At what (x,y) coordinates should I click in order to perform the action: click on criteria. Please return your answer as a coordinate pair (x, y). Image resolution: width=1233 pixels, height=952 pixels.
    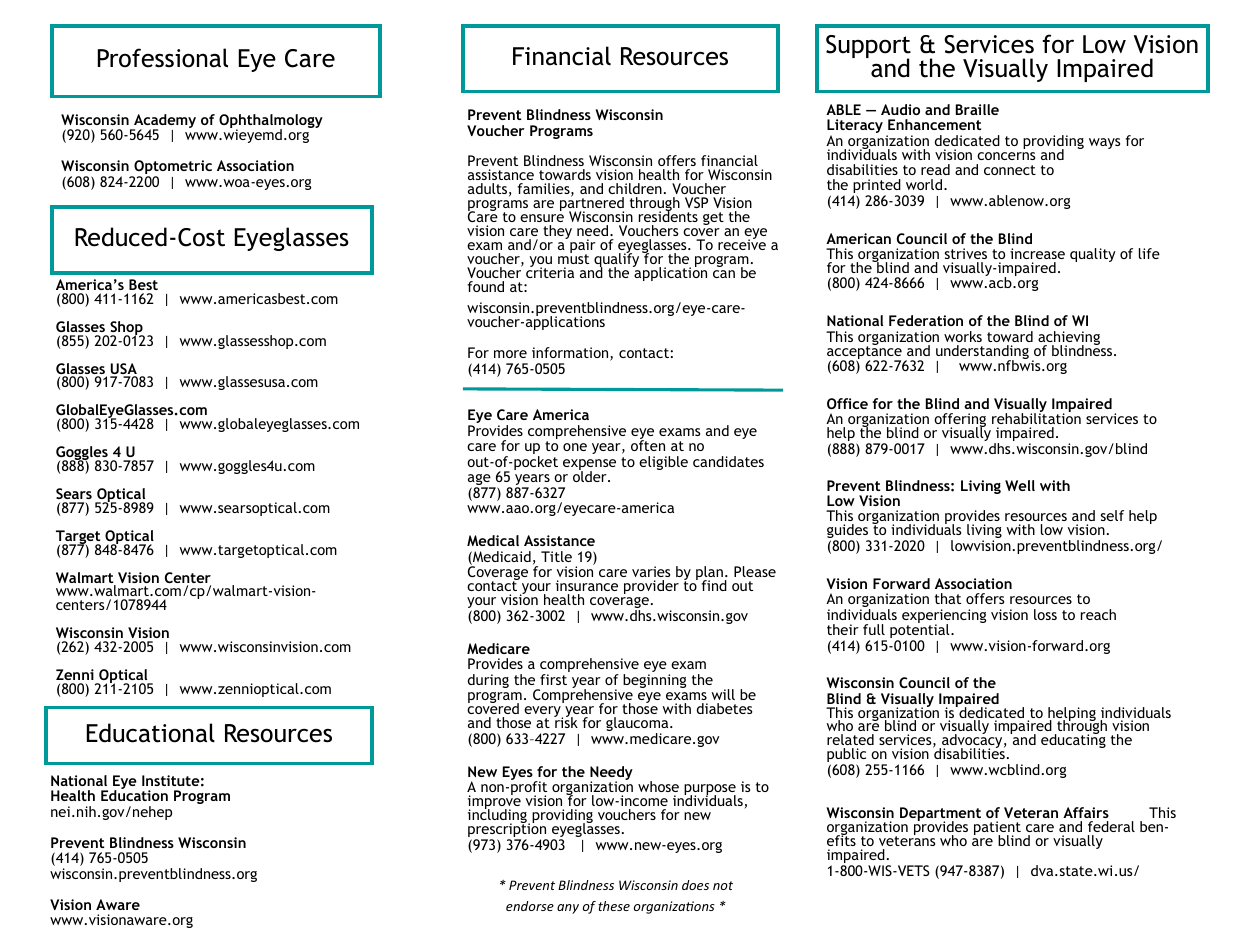
    Looking at the image, I should click on (550, 271).
